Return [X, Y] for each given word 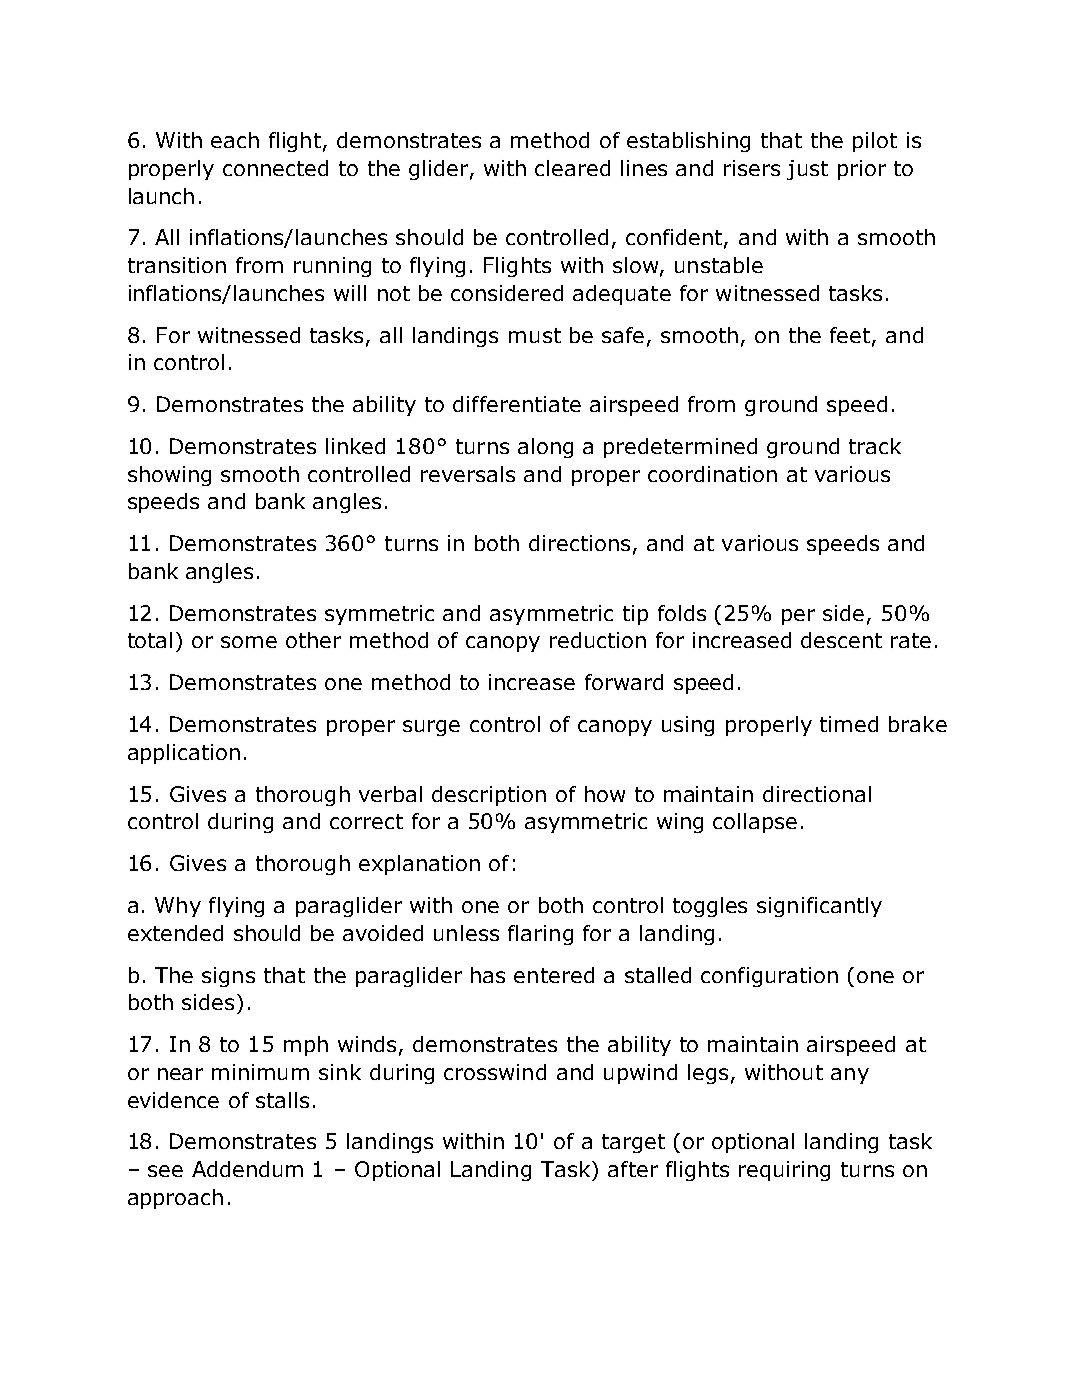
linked [355, 446]
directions [579, 543]
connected [275, 168]
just [807, 170]
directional [817, 794]
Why [178, 907]
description [489, 796]
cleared [572, 168]
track [875, 446]
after [633, 1169]
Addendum [247, 1169]
